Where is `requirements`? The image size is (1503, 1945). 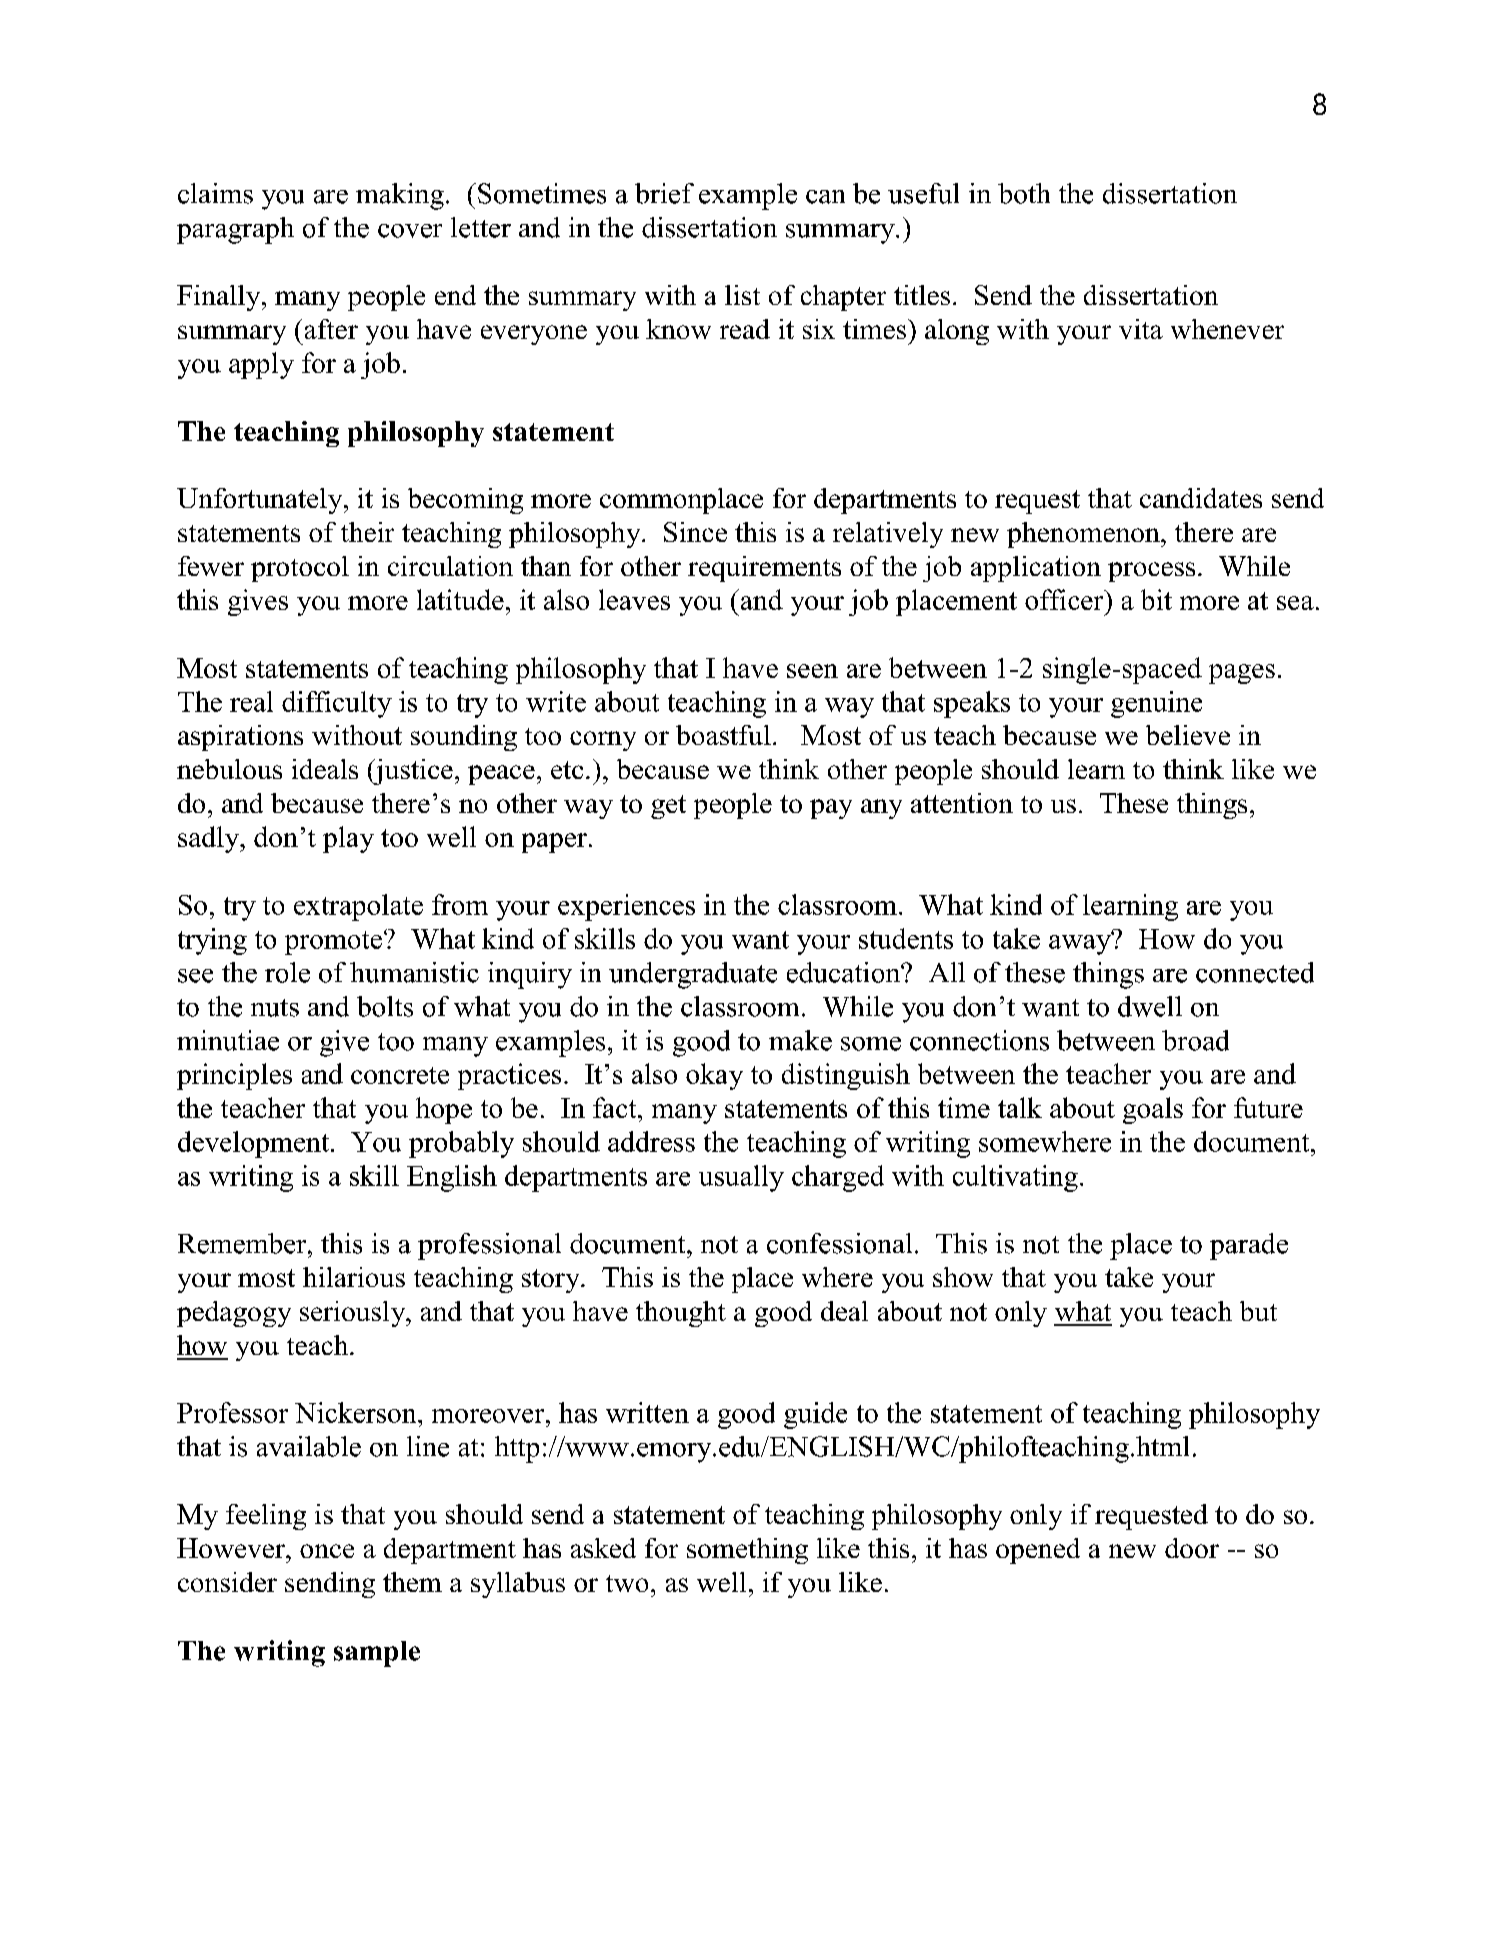
requirements is located at coordinates (764, 569).
